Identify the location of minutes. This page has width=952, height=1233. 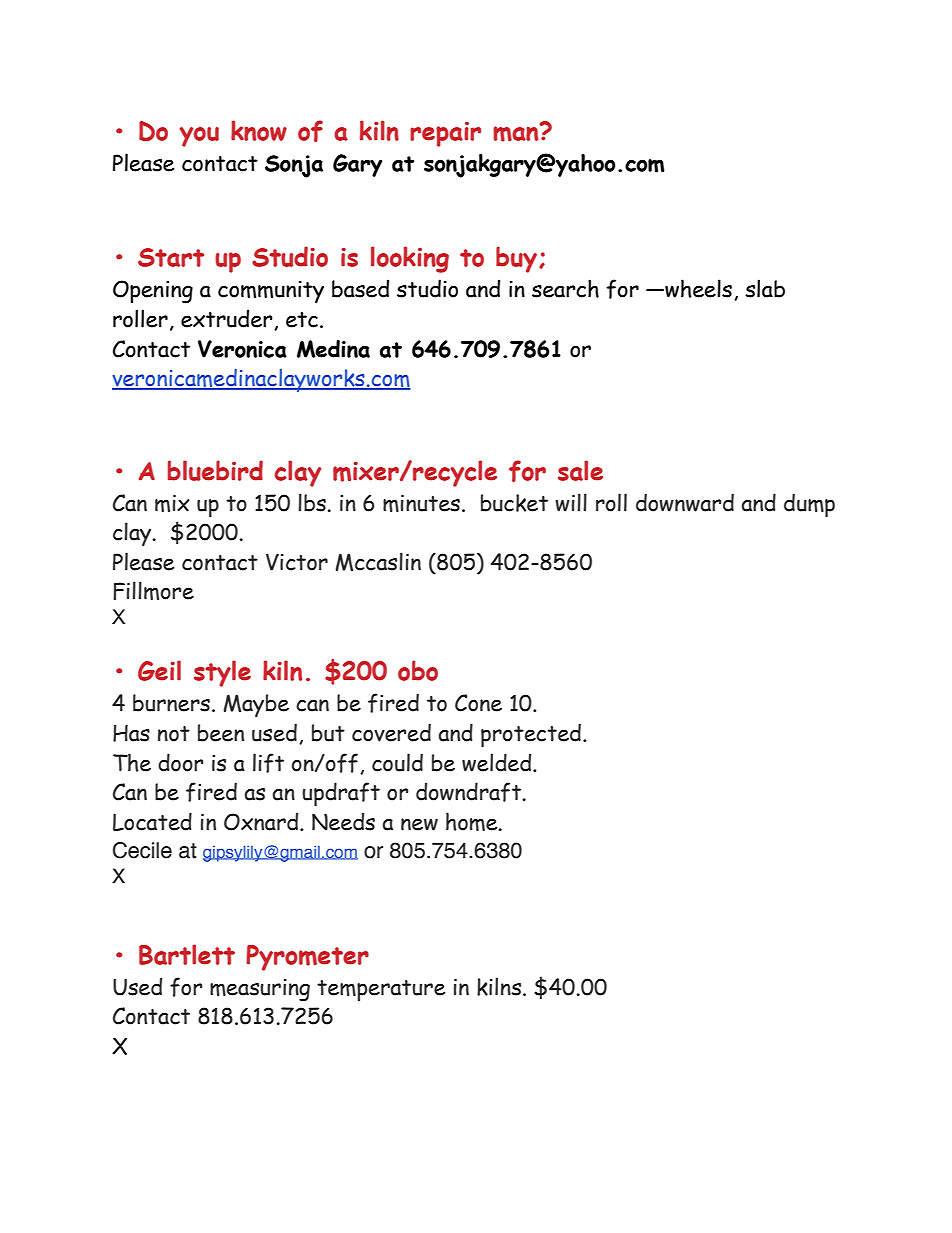
(421, 503).
